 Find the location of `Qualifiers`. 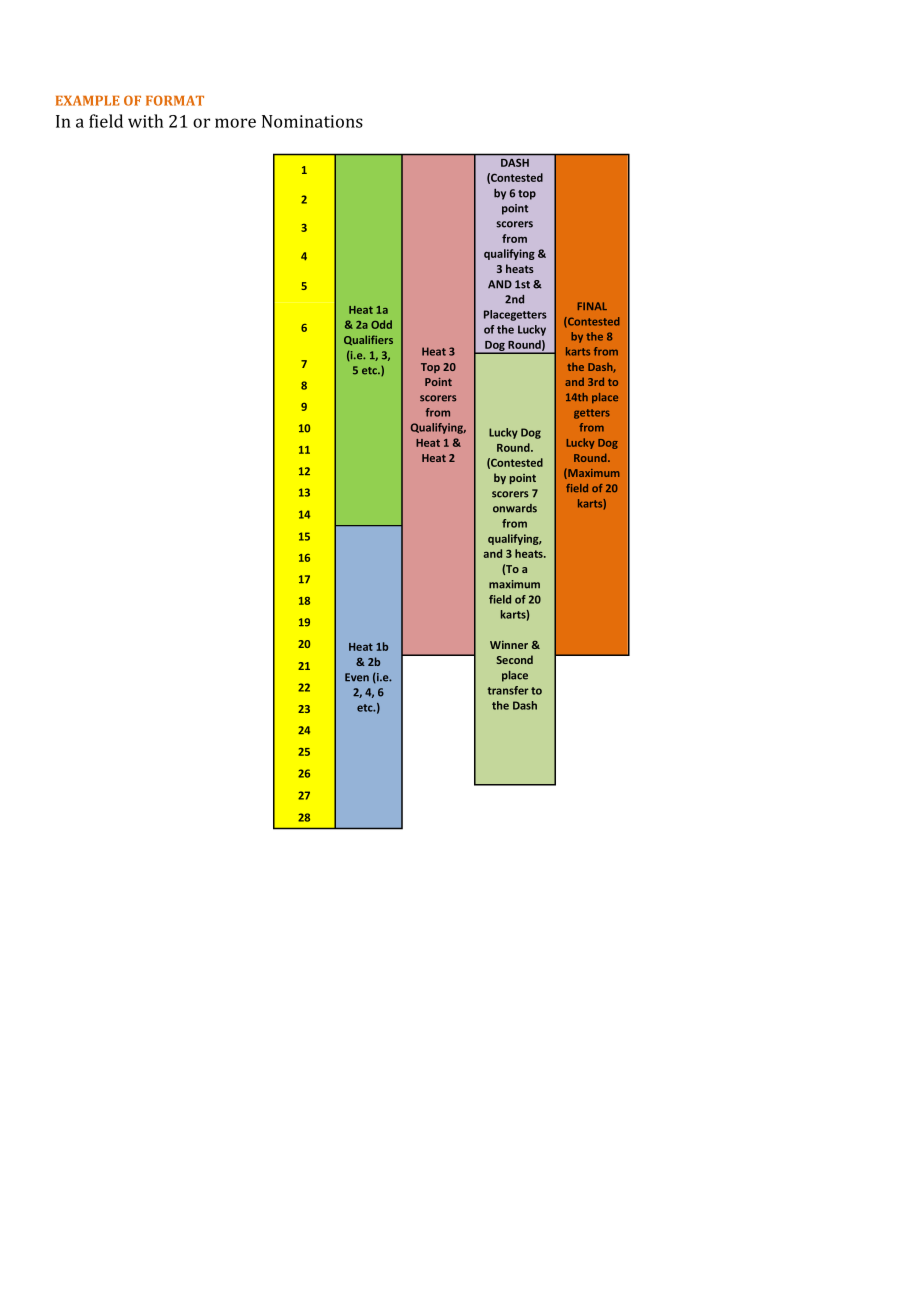

Qualifiers is located at coordinates (368, 340).
